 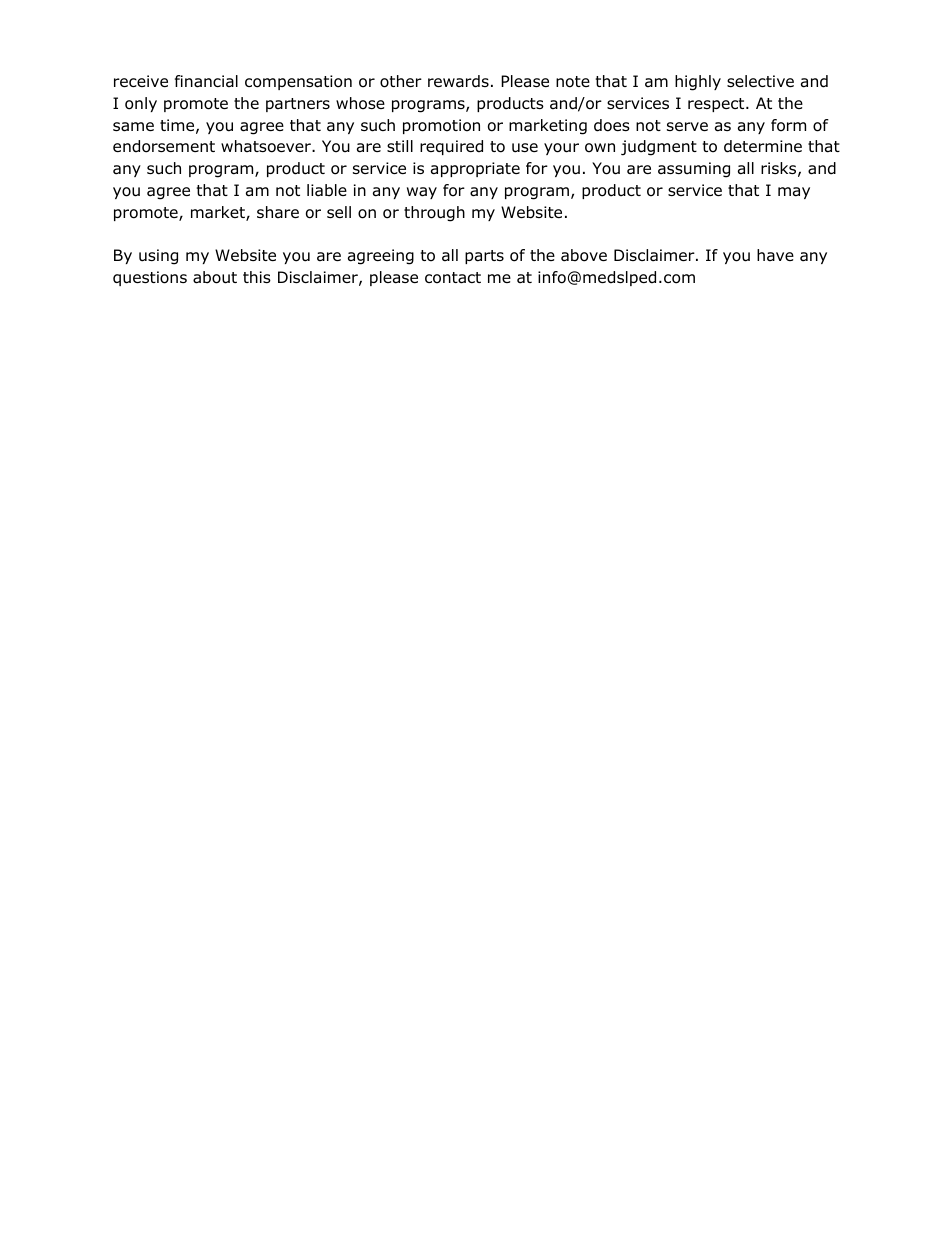 What do you see at coordinates (453, 278) in the page?
I see `contact` at bounding box center [453, 278].
